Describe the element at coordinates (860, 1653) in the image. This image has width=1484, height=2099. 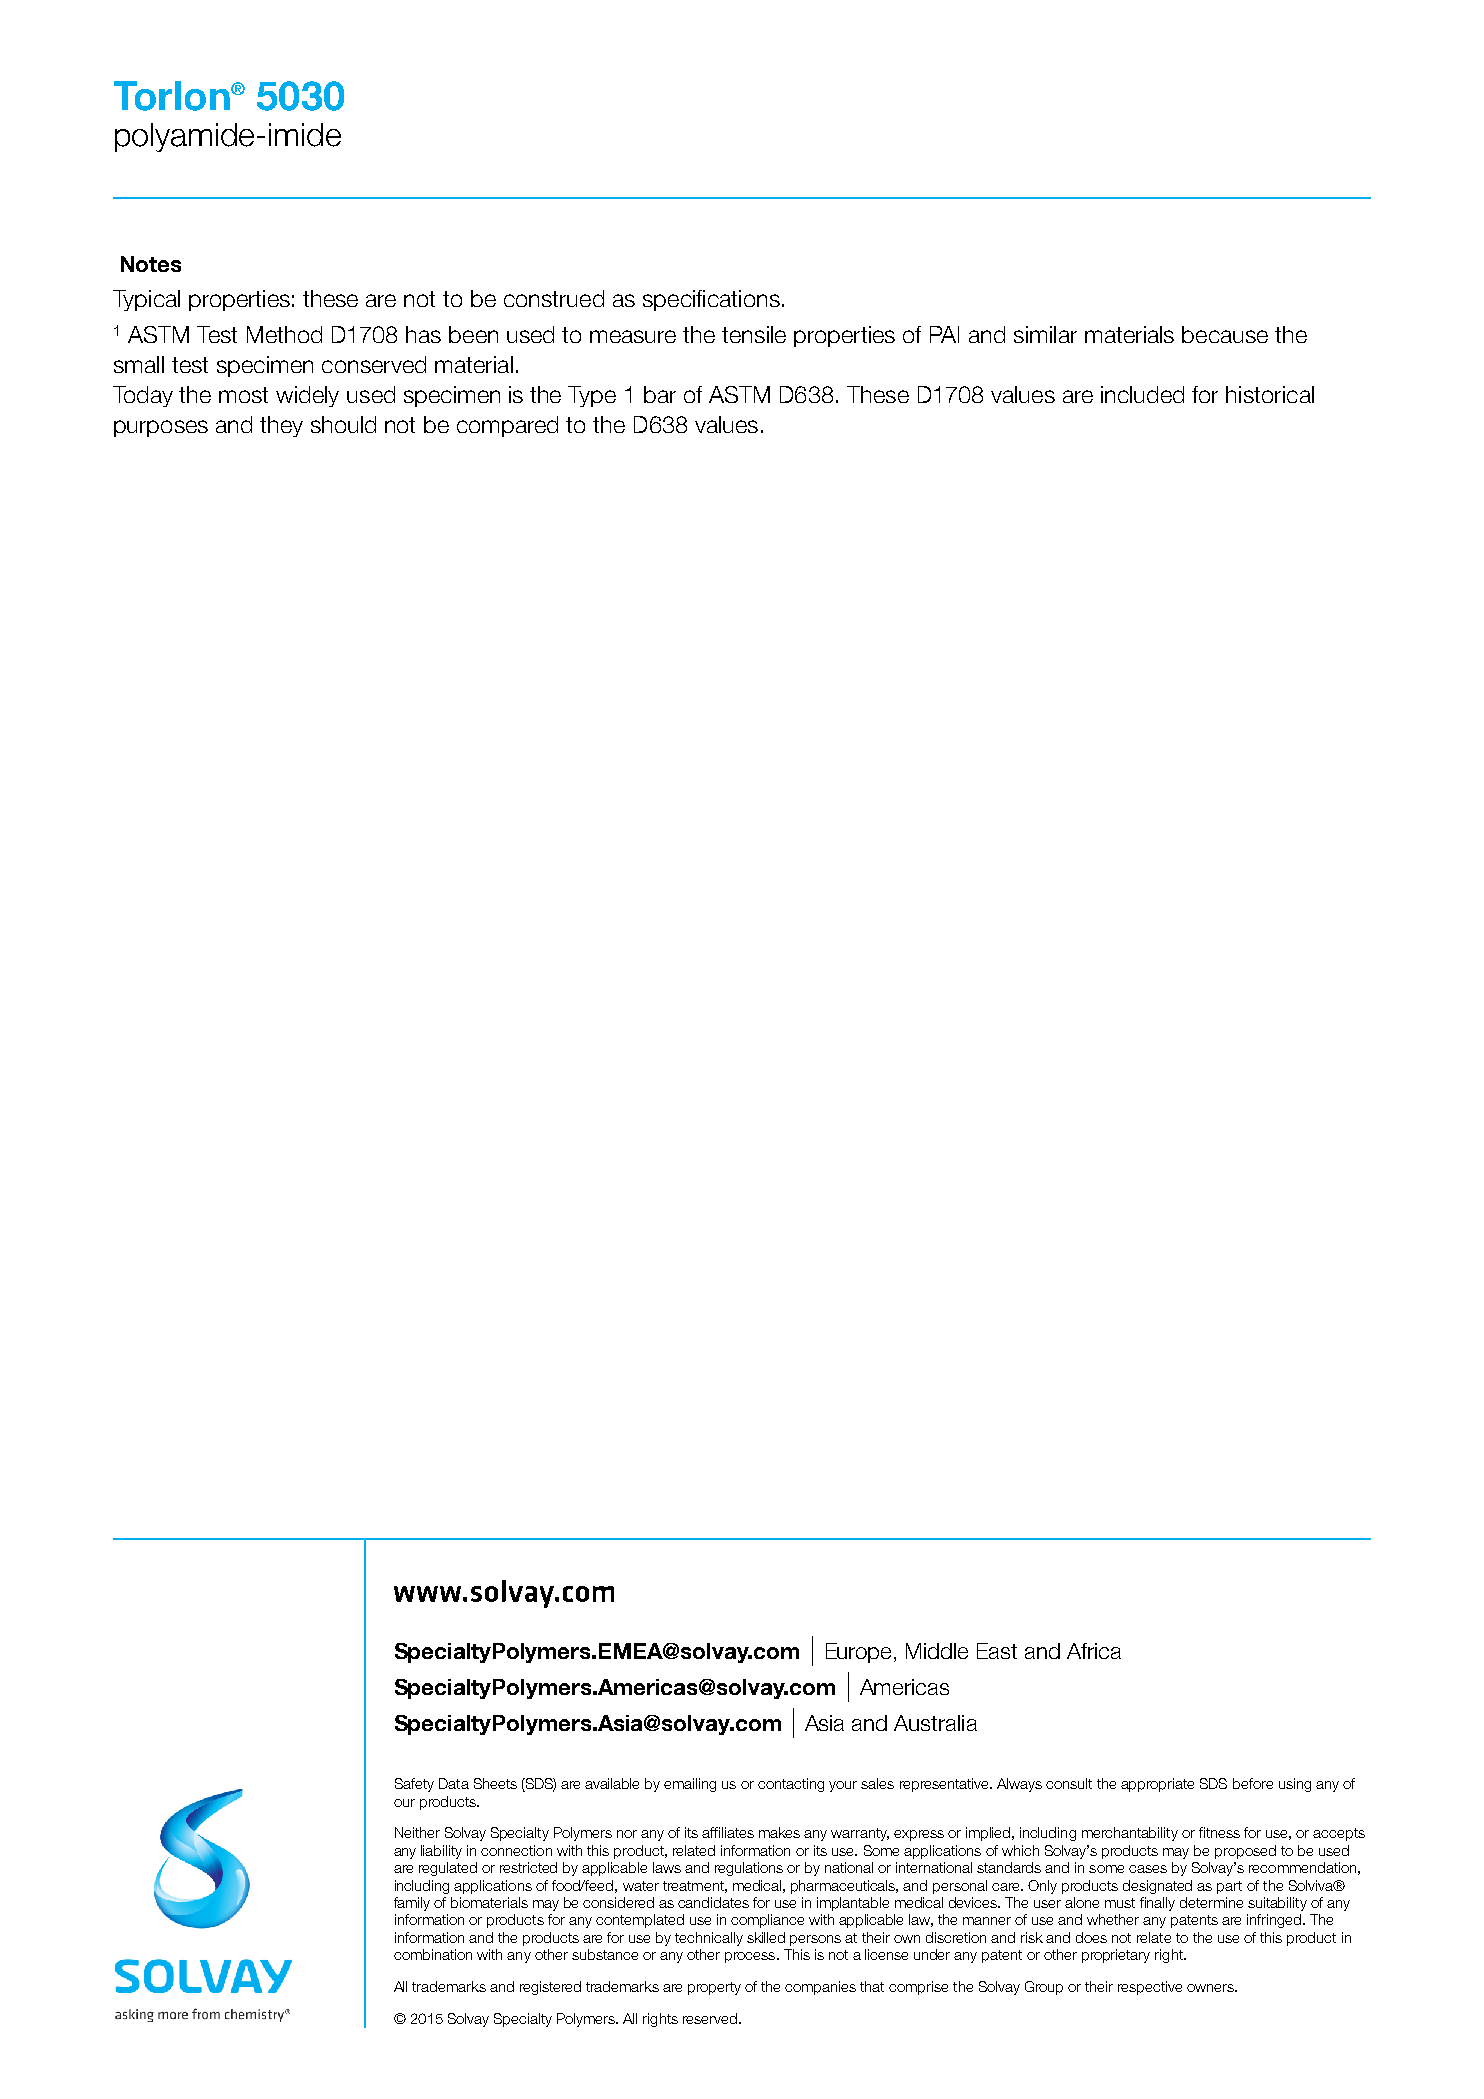
I see `Europe` at that location.
